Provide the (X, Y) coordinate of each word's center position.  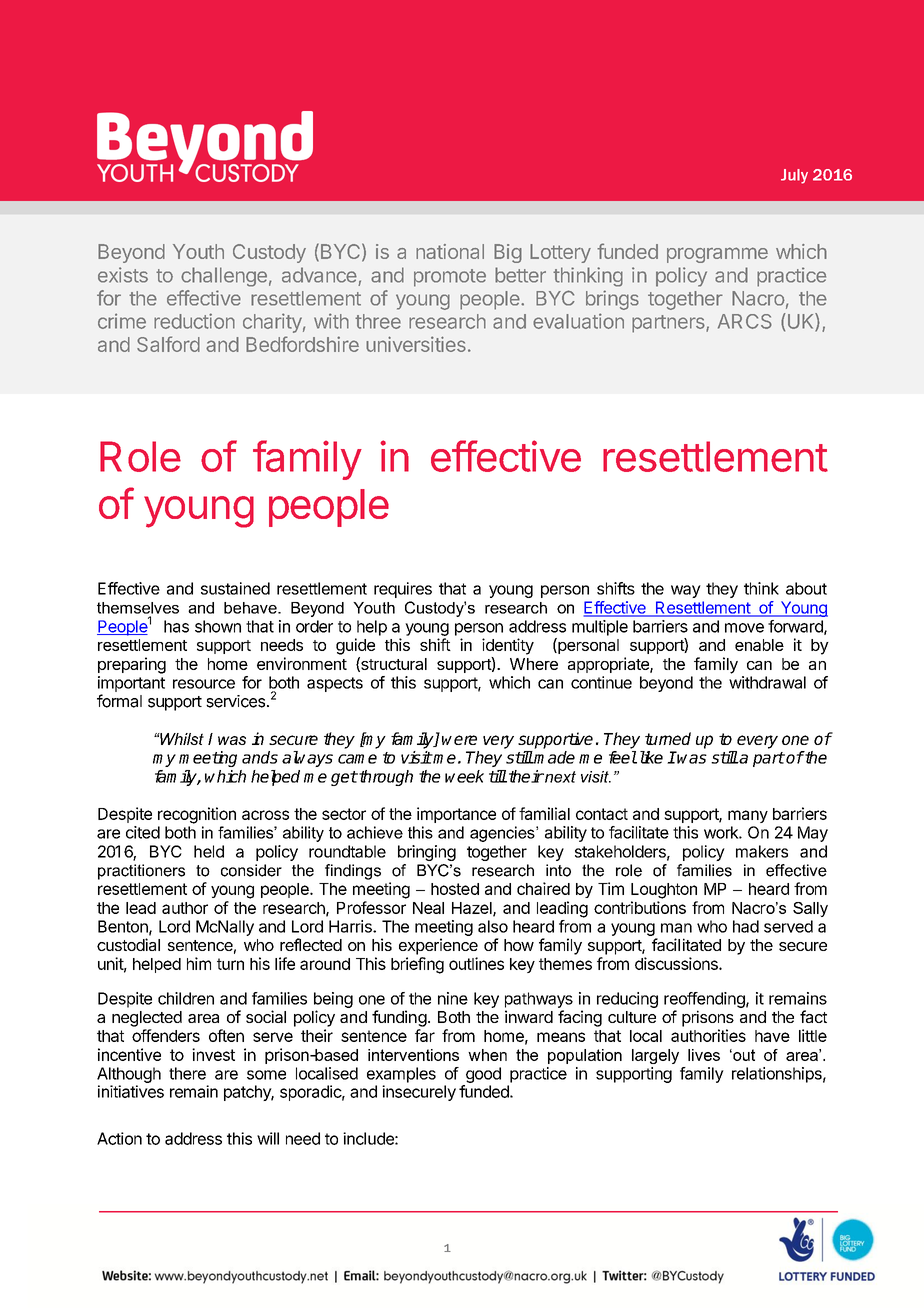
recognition (197, 815)
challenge (224, 277)
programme (717, 255)
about (806, 588)
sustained (235, 588)
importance (456, 815)
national (450, 251)
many (748, 816)
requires (403, 590)
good (483, 1075)
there (187, 1073)
